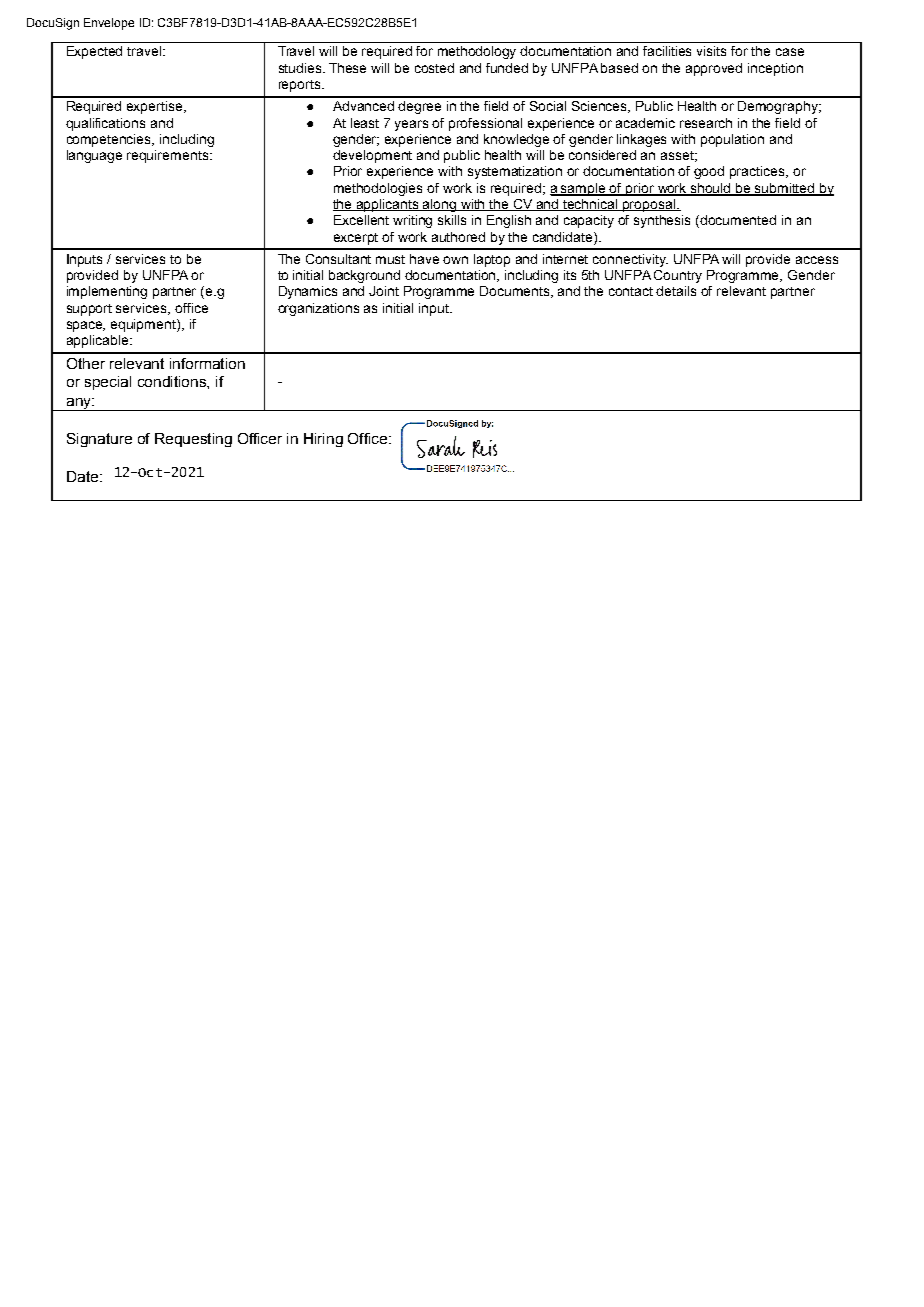  I want to click on documented, so click(738, 220).
